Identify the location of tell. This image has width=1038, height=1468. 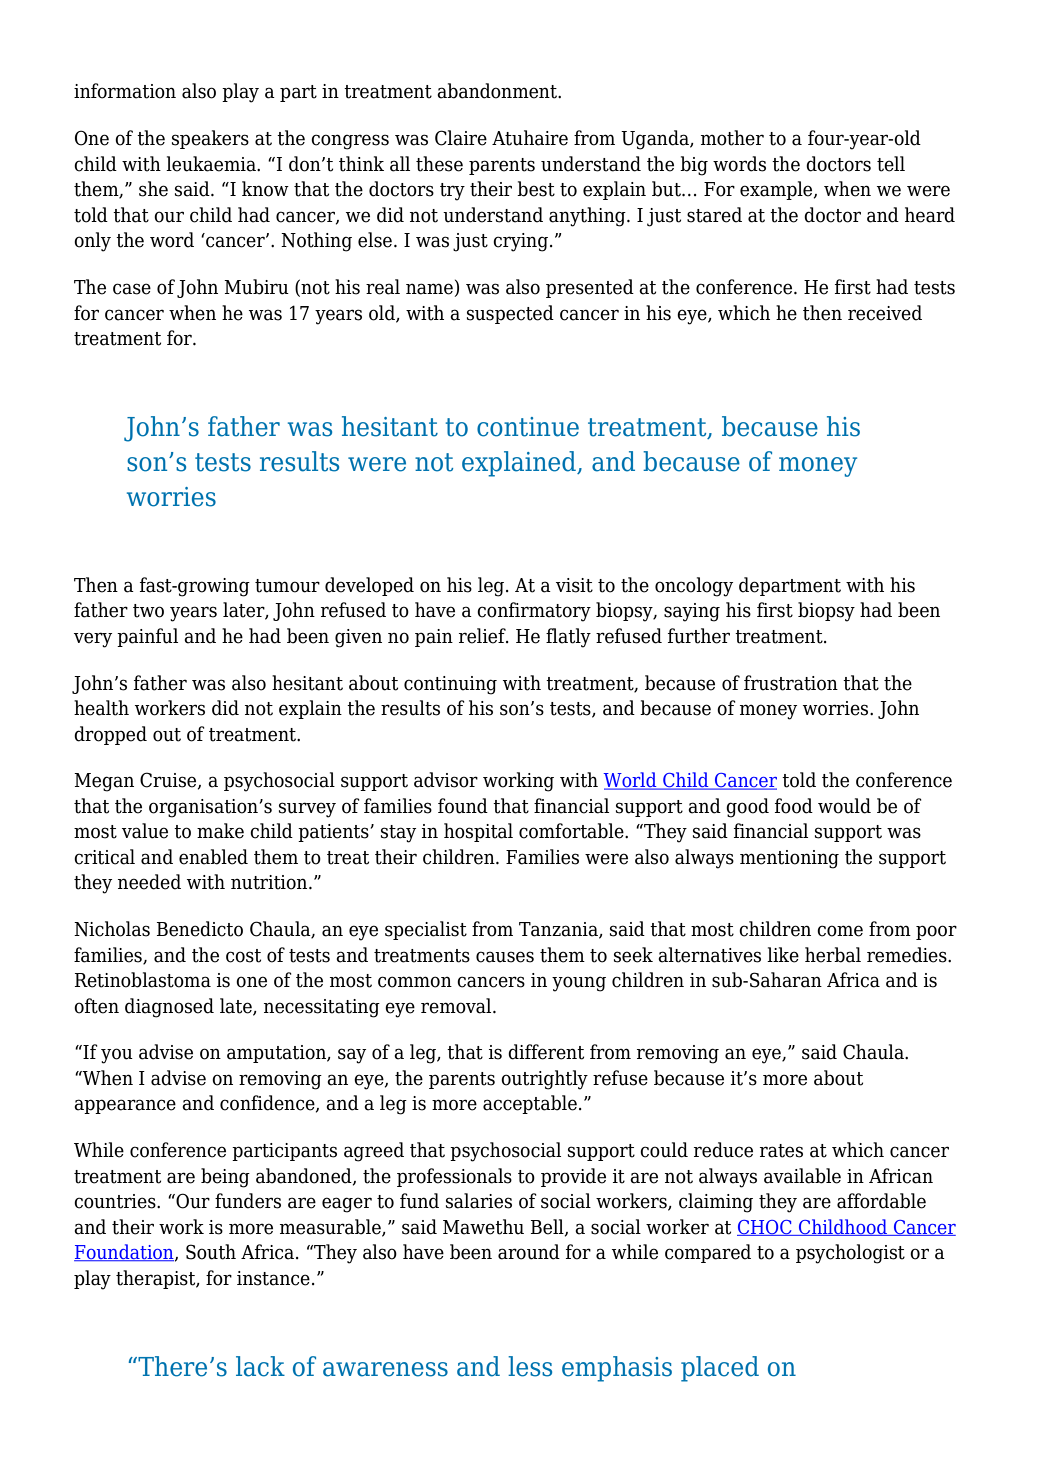
(891, 164).
